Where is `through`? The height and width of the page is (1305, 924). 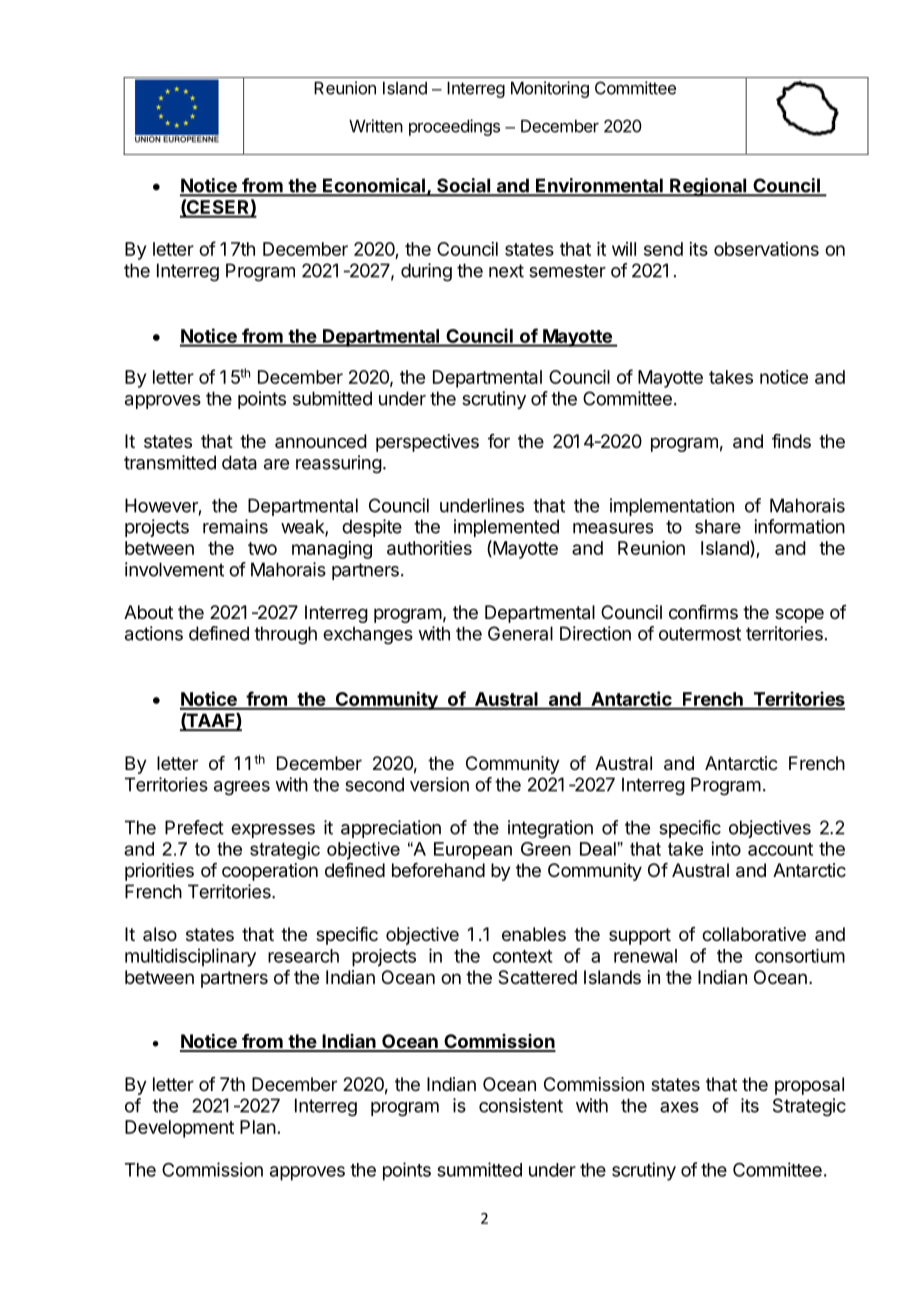 through is located at coordinates (285, 635).
